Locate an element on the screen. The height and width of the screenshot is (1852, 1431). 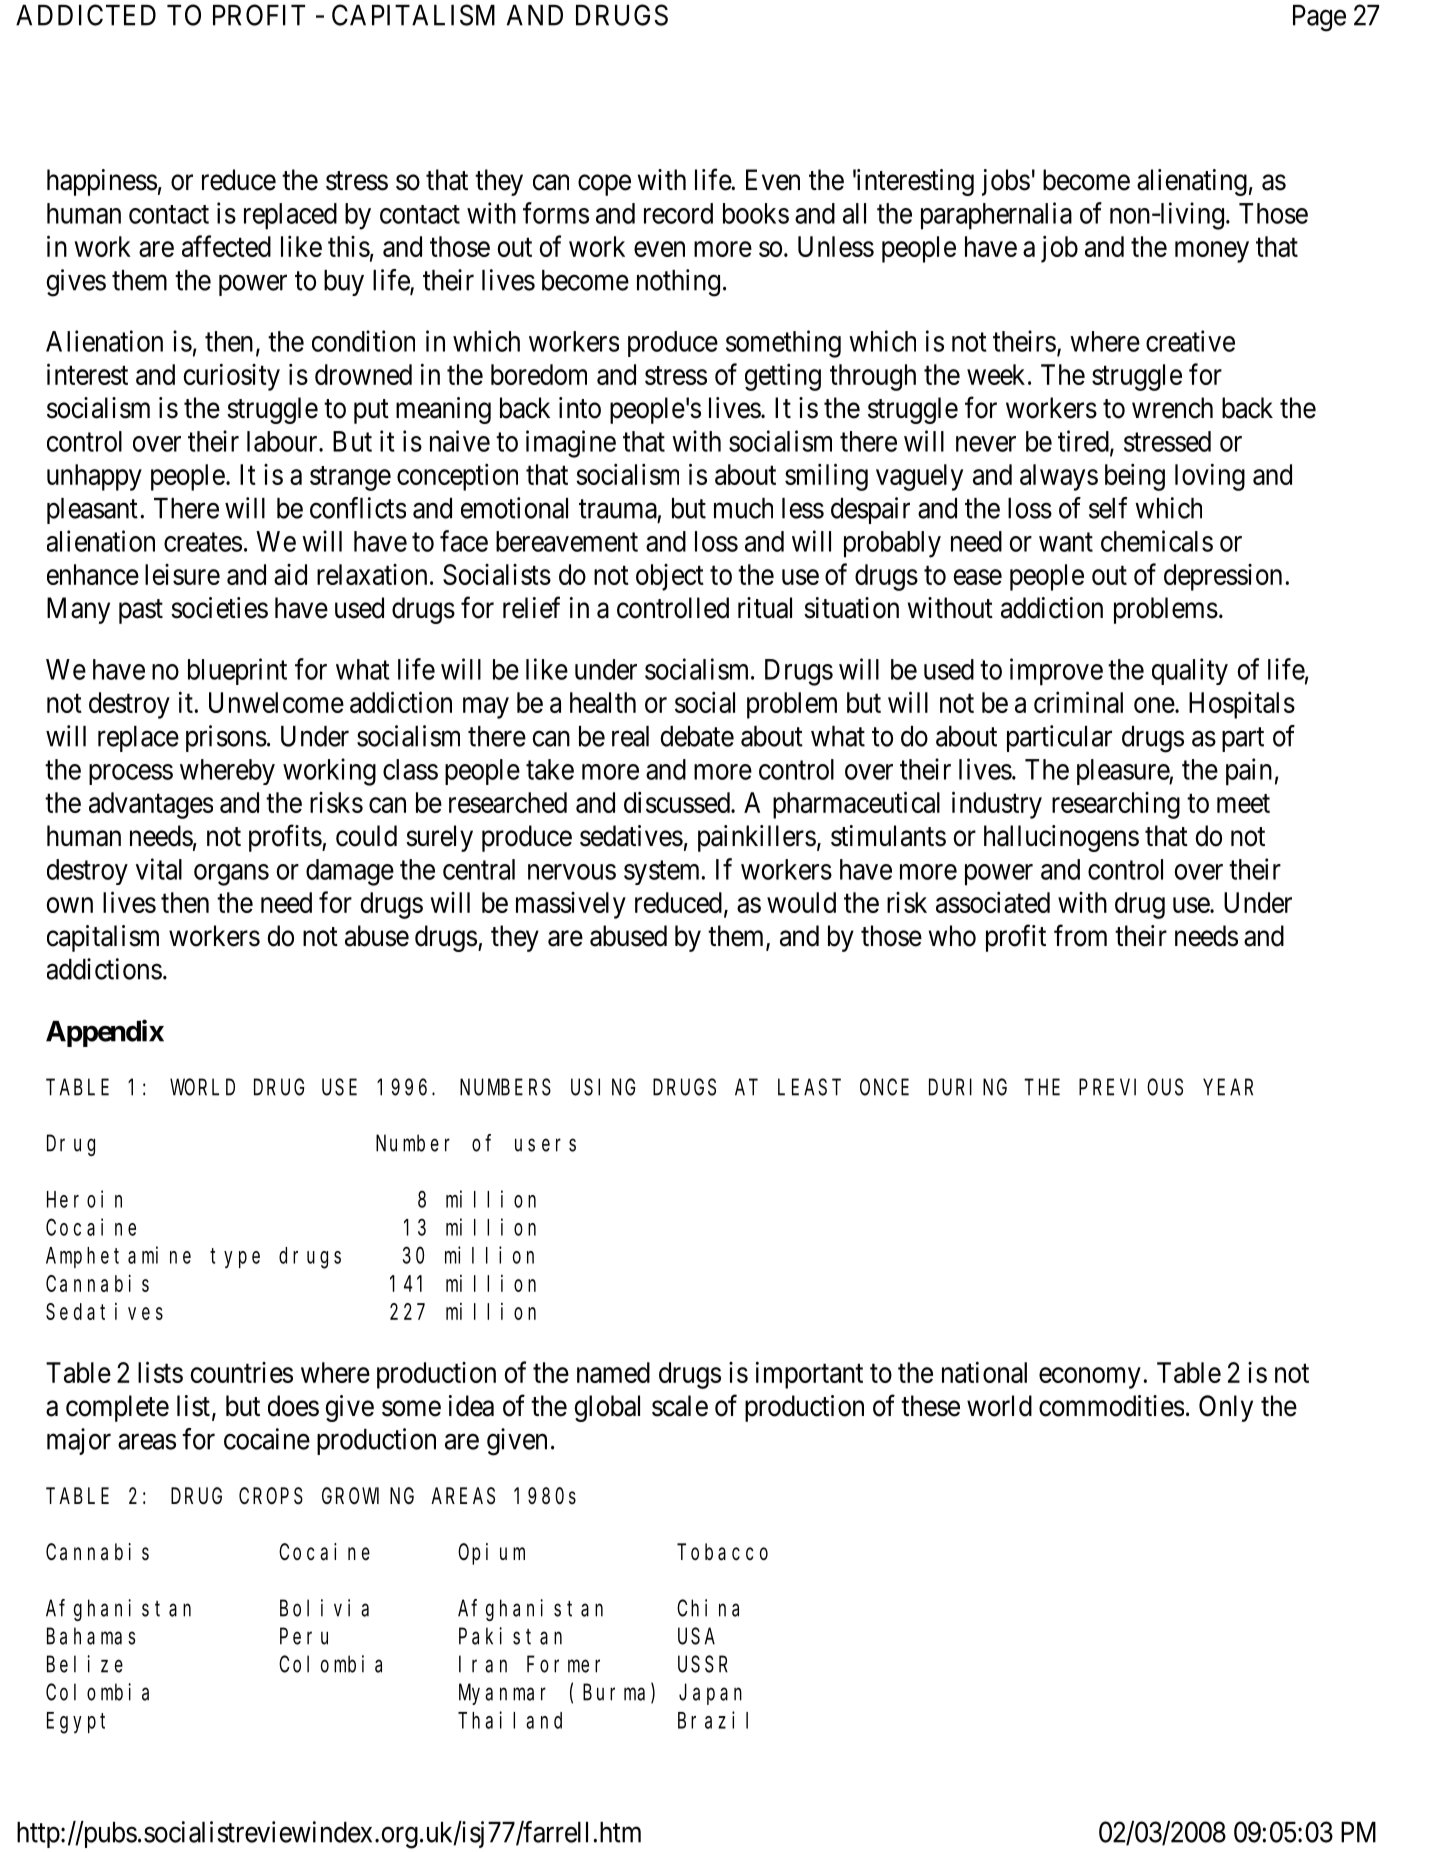
Only is located at coordinates (1226, 1408).
